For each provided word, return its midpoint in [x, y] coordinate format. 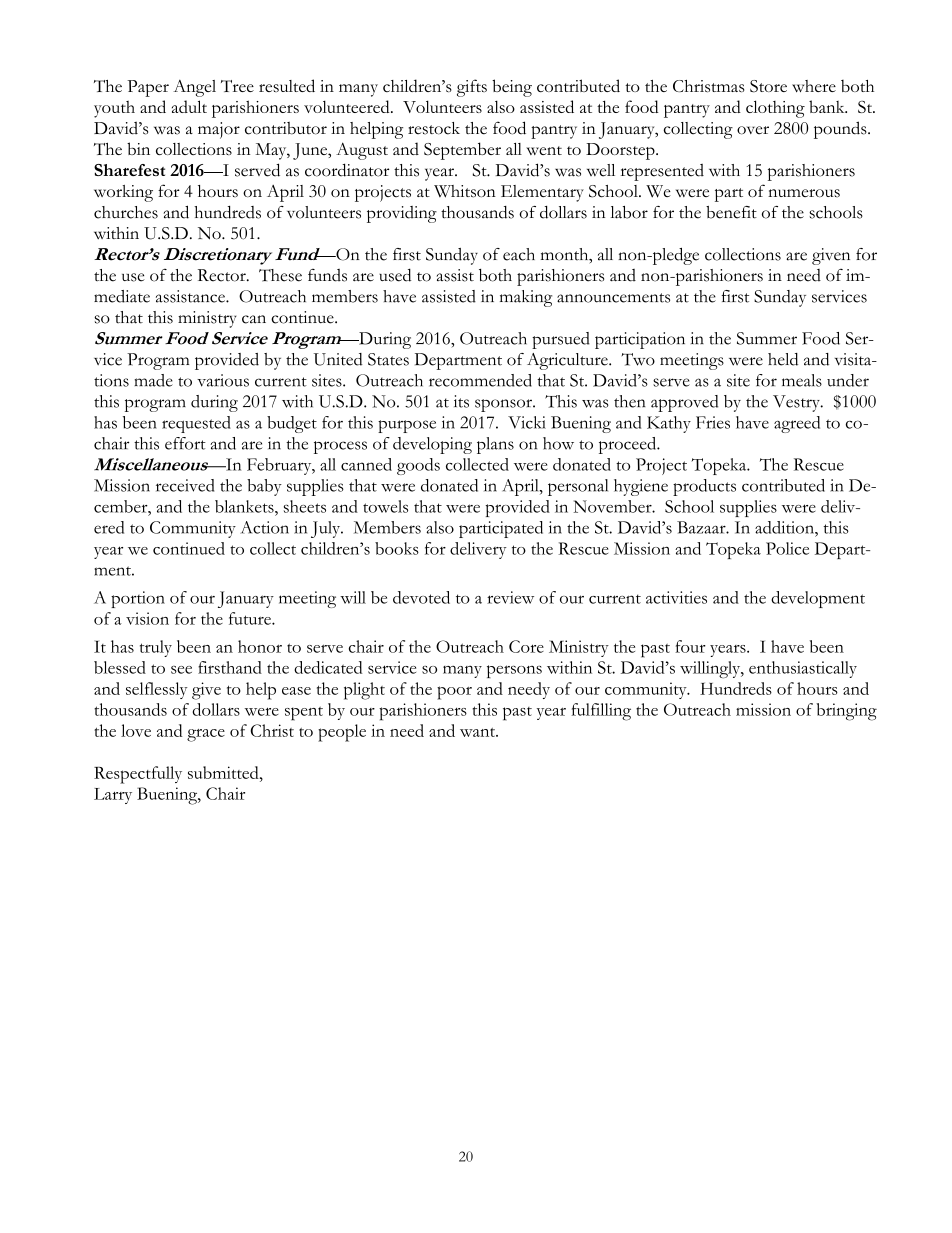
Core [526, 646]
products [704, 487]
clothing [775, 109]
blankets [245, 506]
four [690, 646]
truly [156, 648]
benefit [731, 212]
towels [385, 506]
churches [126, 212]
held [783, 359]
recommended [480, 380]
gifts [472, 88]
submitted [224, 772]
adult [189, 106]
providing [402, 214]
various [223, 380]
